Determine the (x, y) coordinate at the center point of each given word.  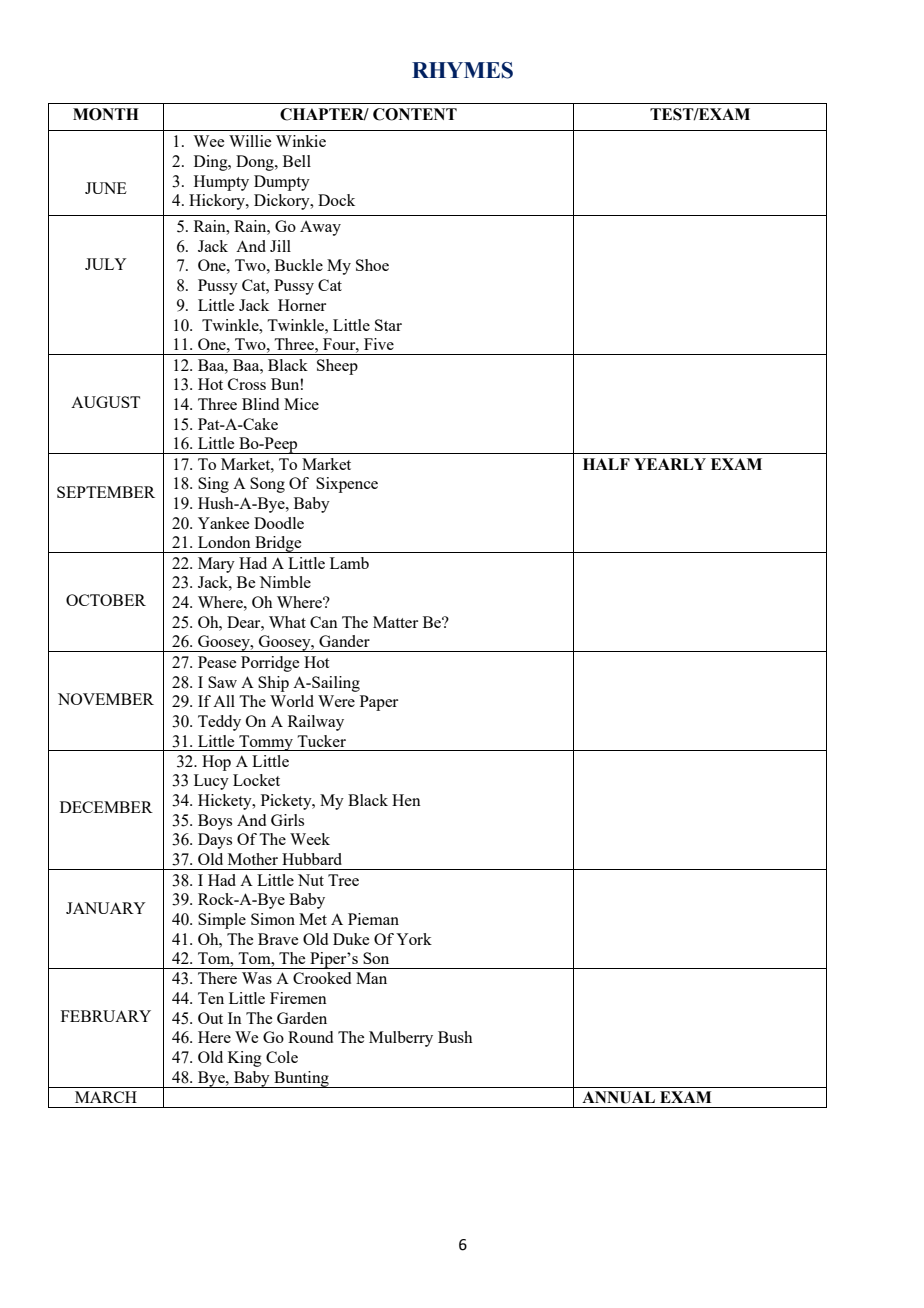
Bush (455, 1037)
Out (210, 1018)
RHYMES (462, 70)
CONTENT (415, 114)
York (414, 939)
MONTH (106, 114)
